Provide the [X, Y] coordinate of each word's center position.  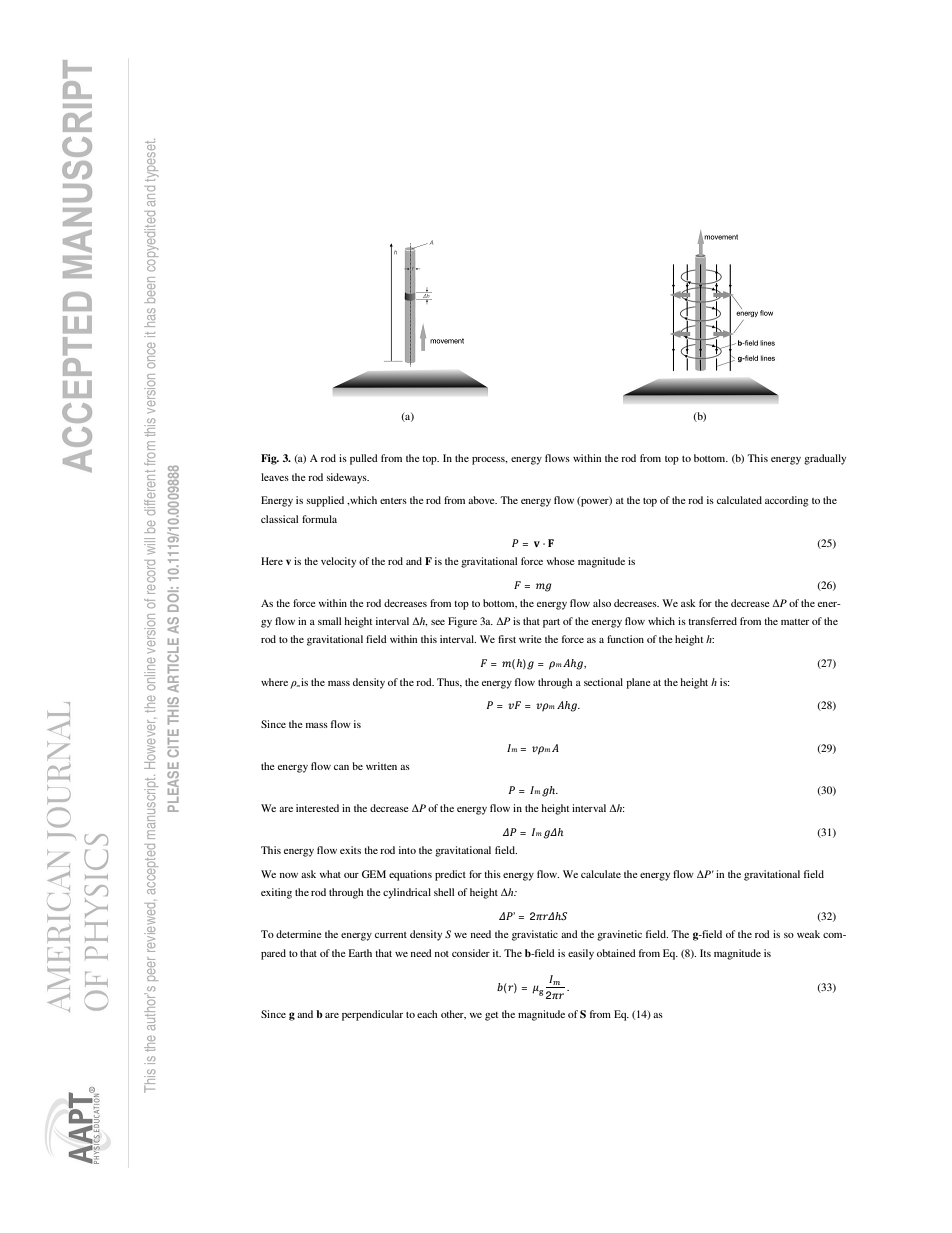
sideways [348, 478]
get [491, 1016]
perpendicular [372, 1015]
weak [808, 934]
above [482, 500]
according [787, 501]
